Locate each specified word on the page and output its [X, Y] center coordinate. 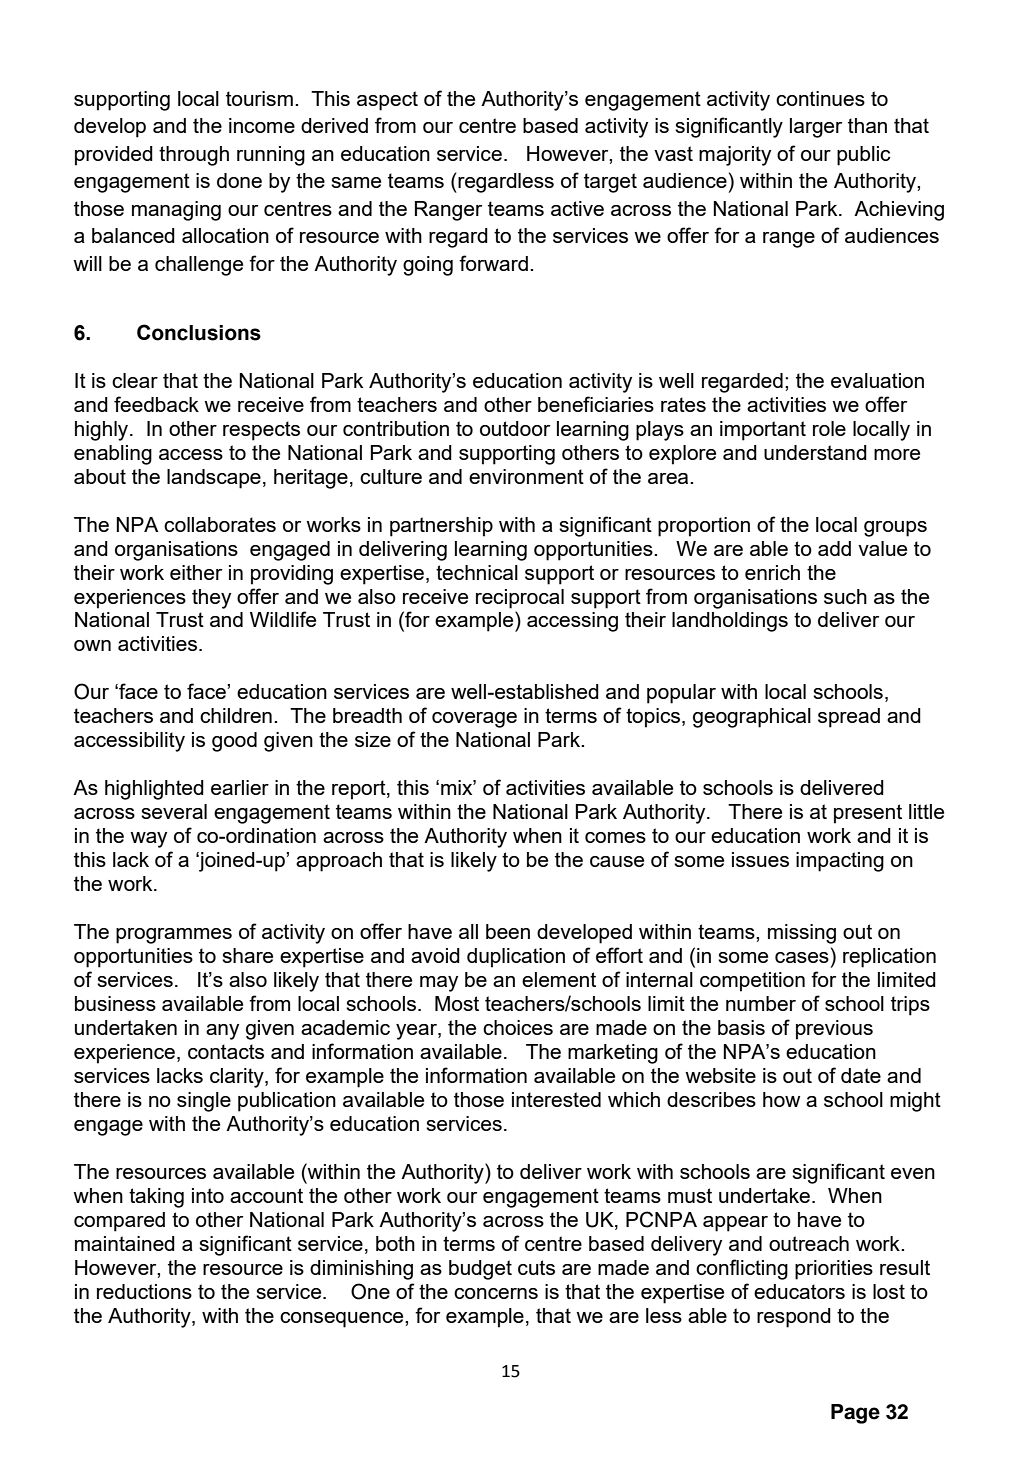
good [234, 742]
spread [849, 718]
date [861, 1075]
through [194, 156]
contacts [226, 1051]
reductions [144, 1291]
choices [518, 1027]
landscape [214, 479]
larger [816, 128]
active [577, 208]
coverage [474, 720]
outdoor [515, 428]
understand [815, 452]
